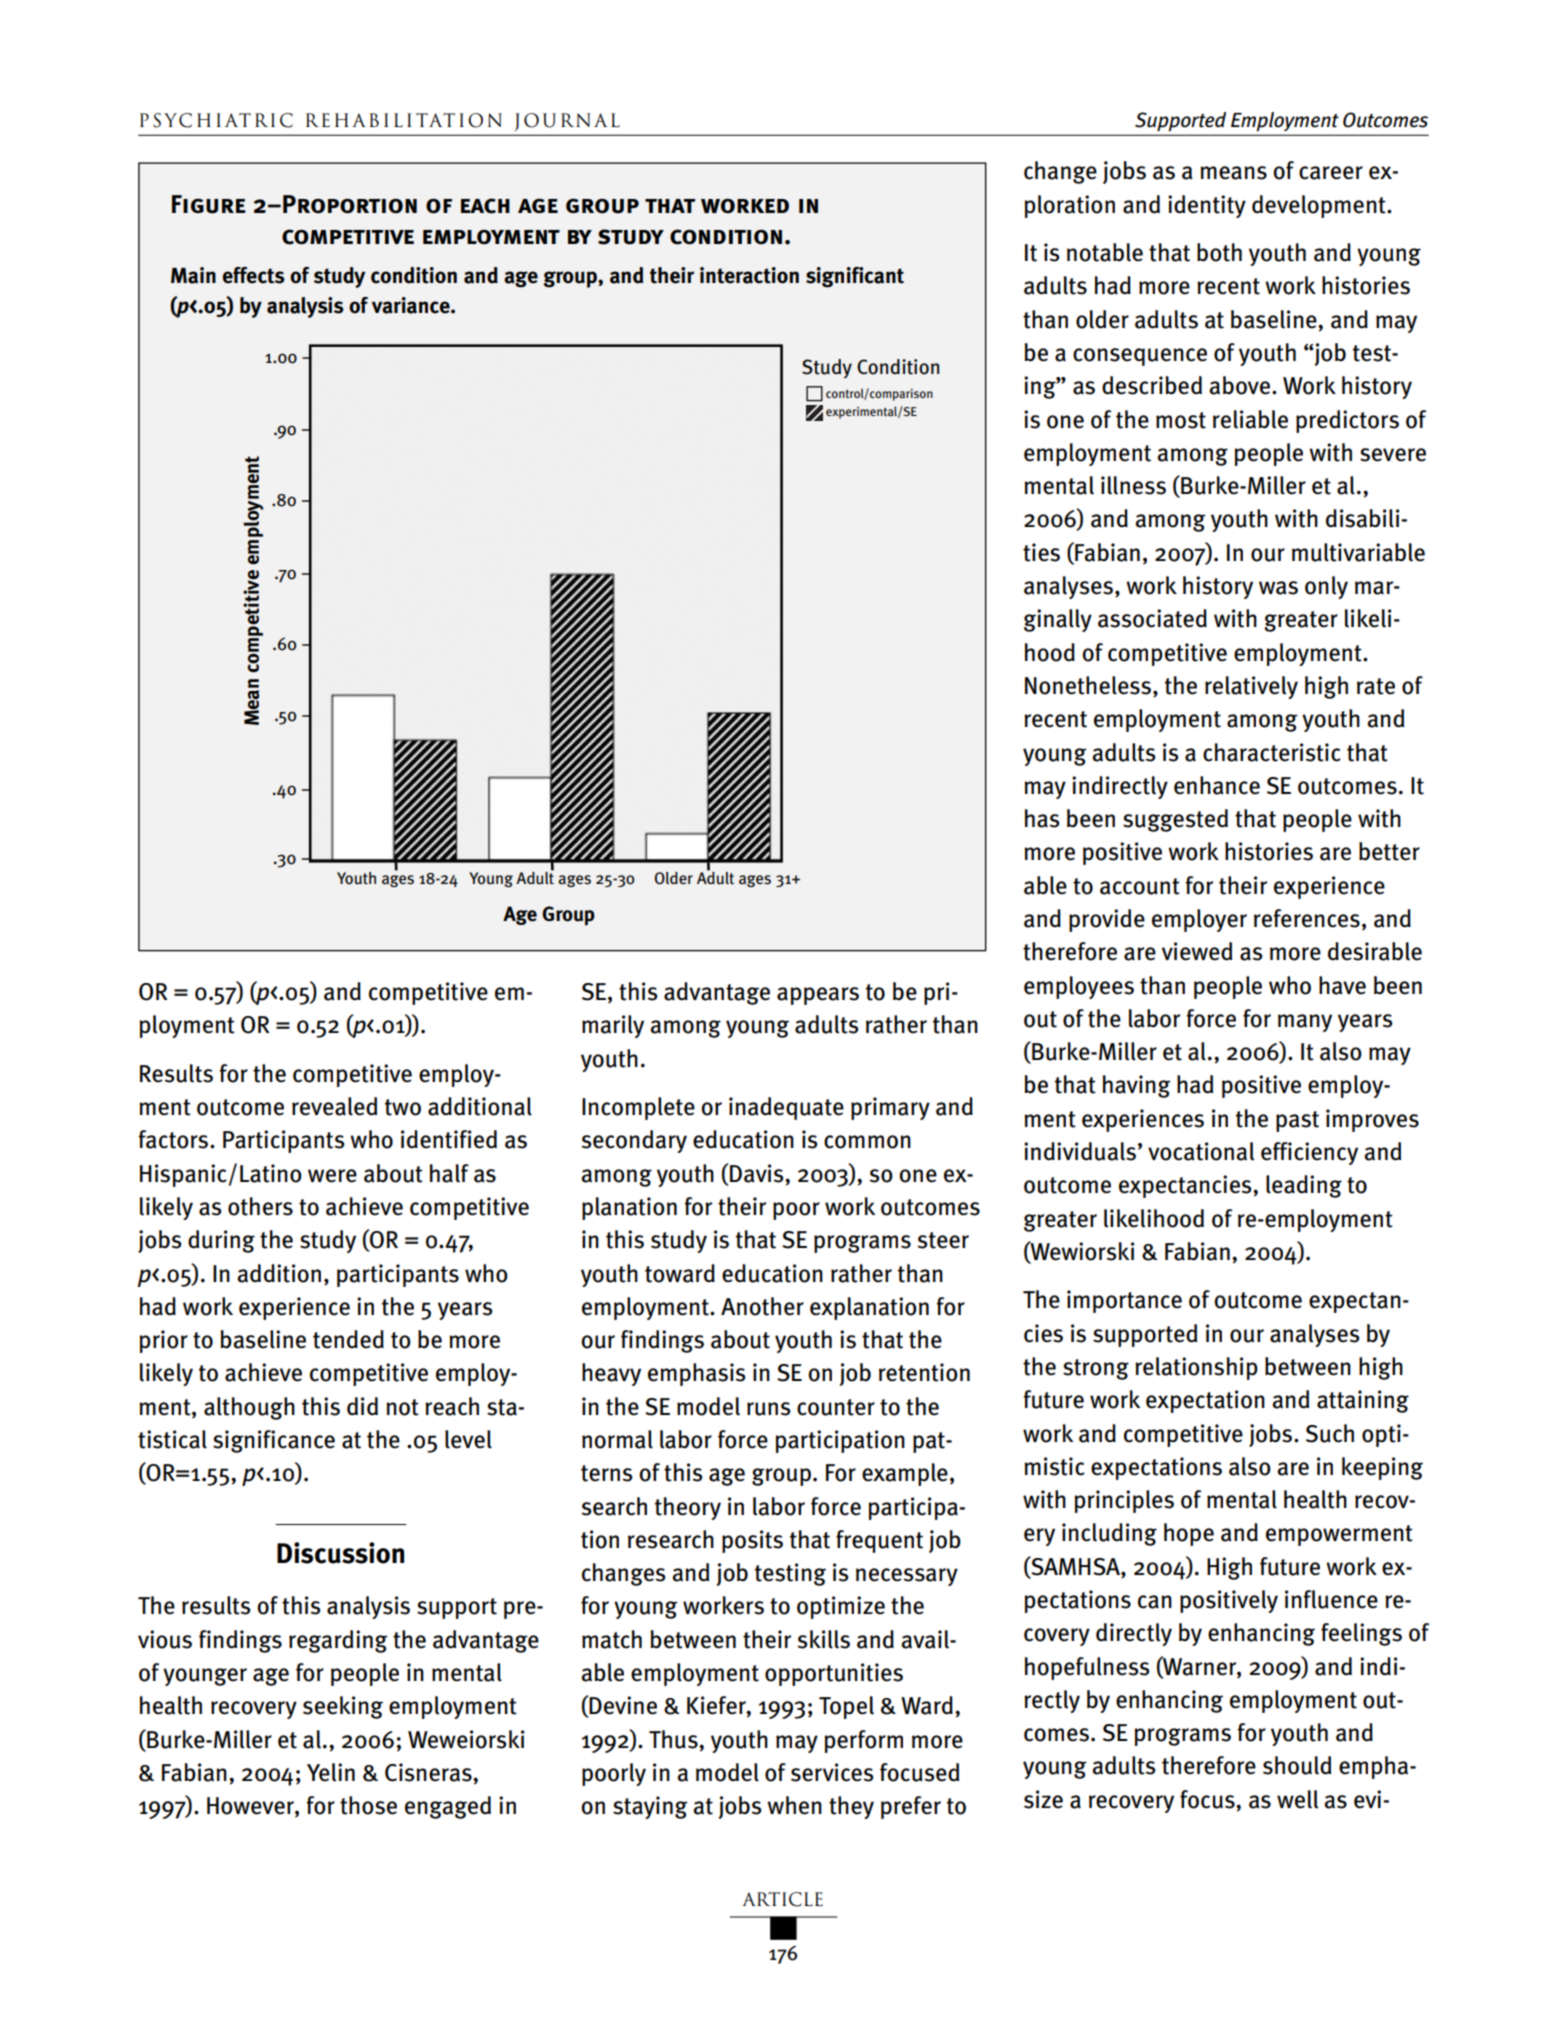 The height and width of the image is (2028, 1567). What do you see at coordinates (762, 1306) in the image?
I see `Another` at bounding box center [762, 1306].
